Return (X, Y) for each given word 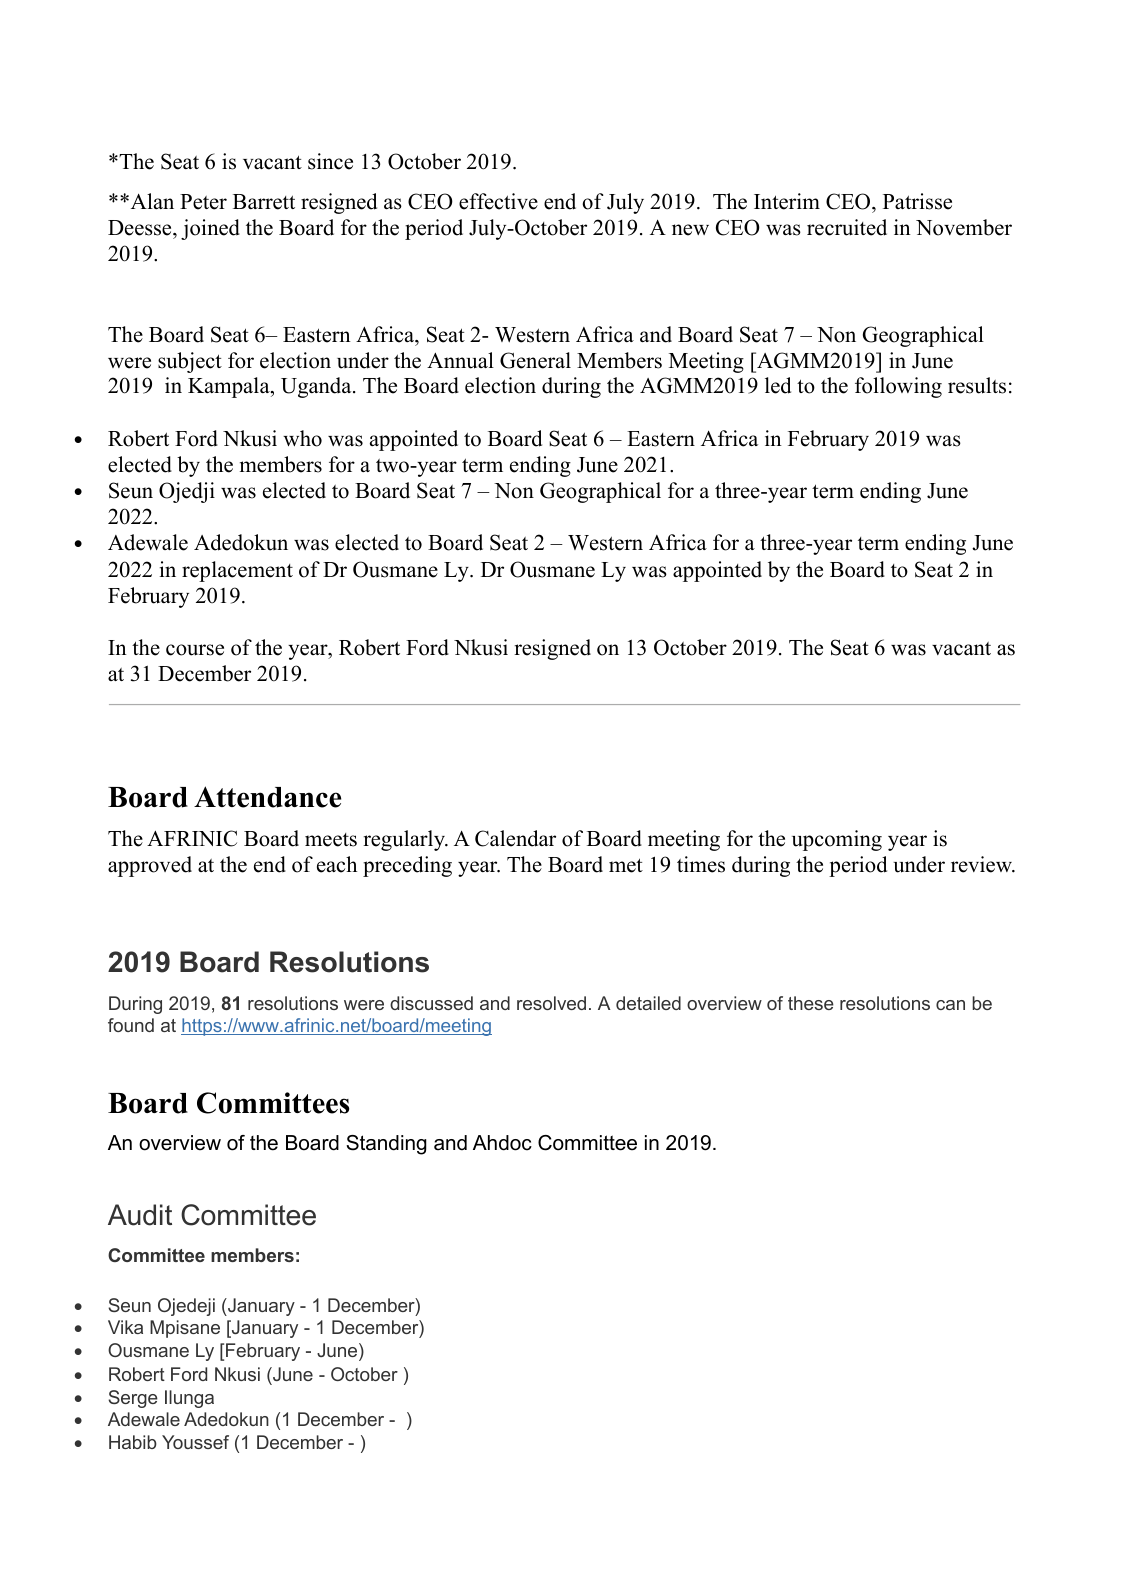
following (898, 387)
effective (498, 201)
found (131, 1025)
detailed (648, 1003)
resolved (551, 1003)
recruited (847, 227)
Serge (133, 1399)
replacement (237, 571)
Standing (386, 1145)
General (535, 360)
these (811, 1003)
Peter (203, 202)
